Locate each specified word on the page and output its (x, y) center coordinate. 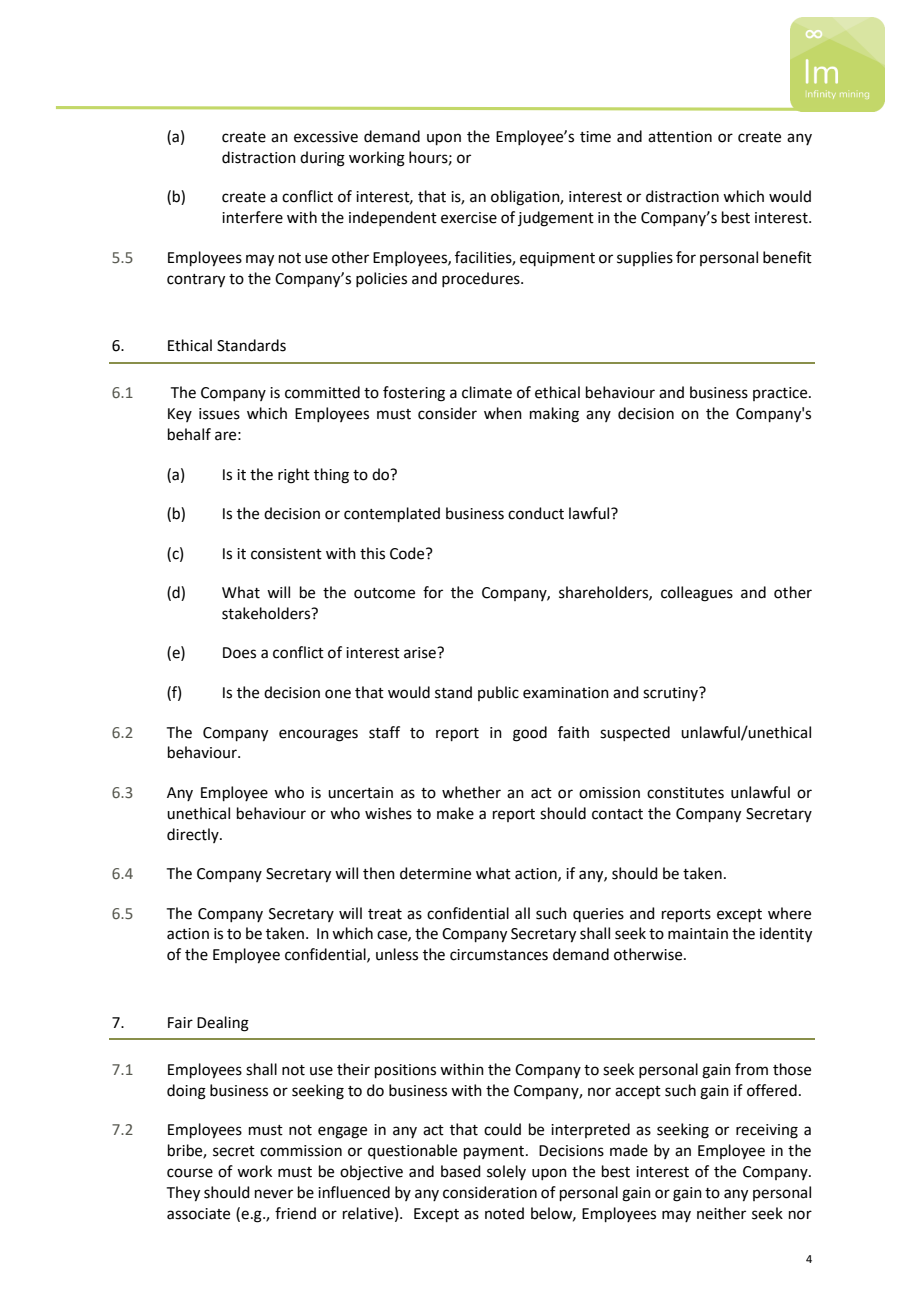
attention (680, 137)
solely (506, 1172)
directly (194, 835)
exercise (469, 218)
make (455, 813)
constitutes (685, 793)
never (274, 1194)
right (294, 476)
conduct (536, 513)
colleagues (697, 594)
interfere (252, 217)
